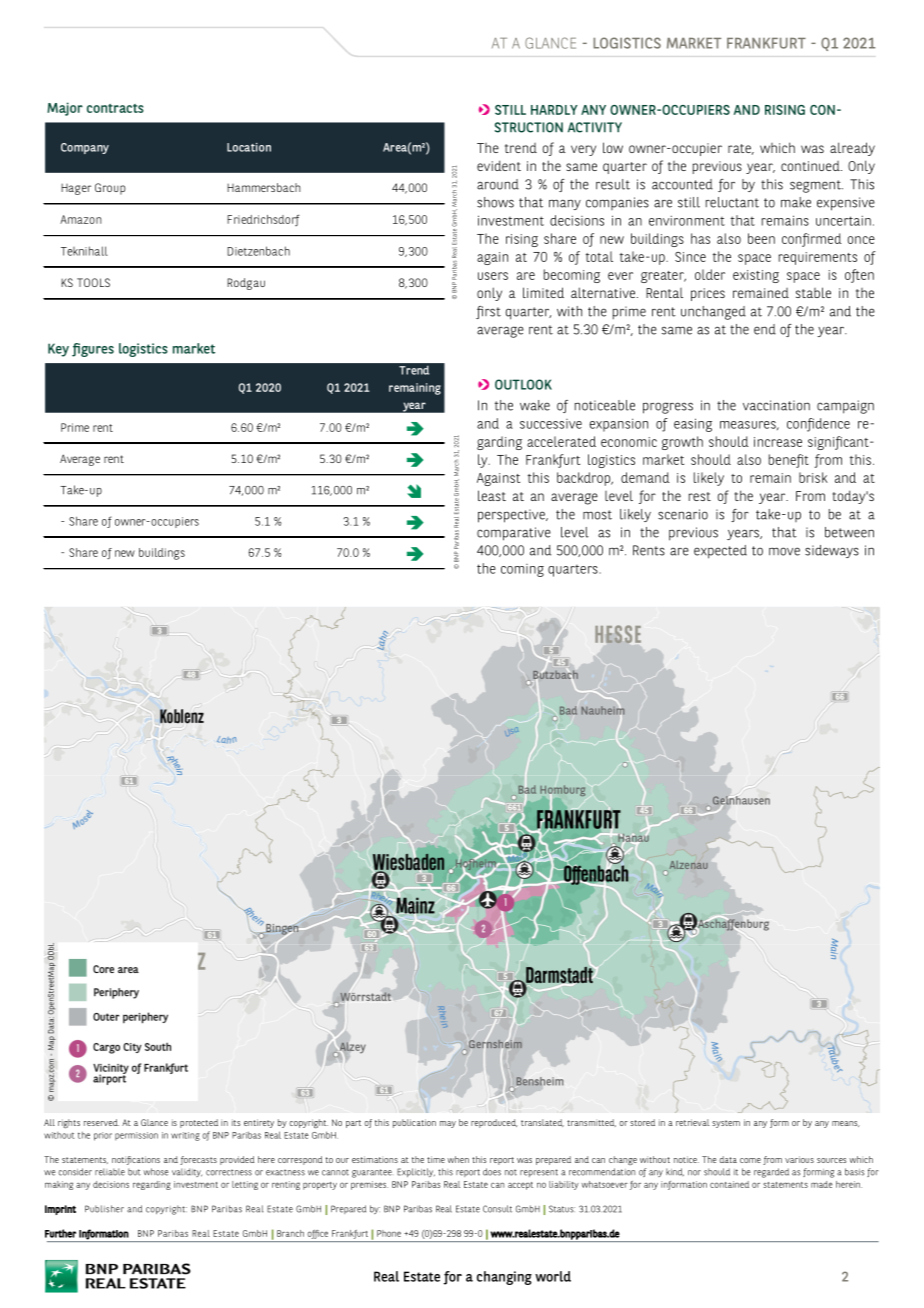  Describe the element at coordinates (499, 165) in the image. I see `evident` at that location.
